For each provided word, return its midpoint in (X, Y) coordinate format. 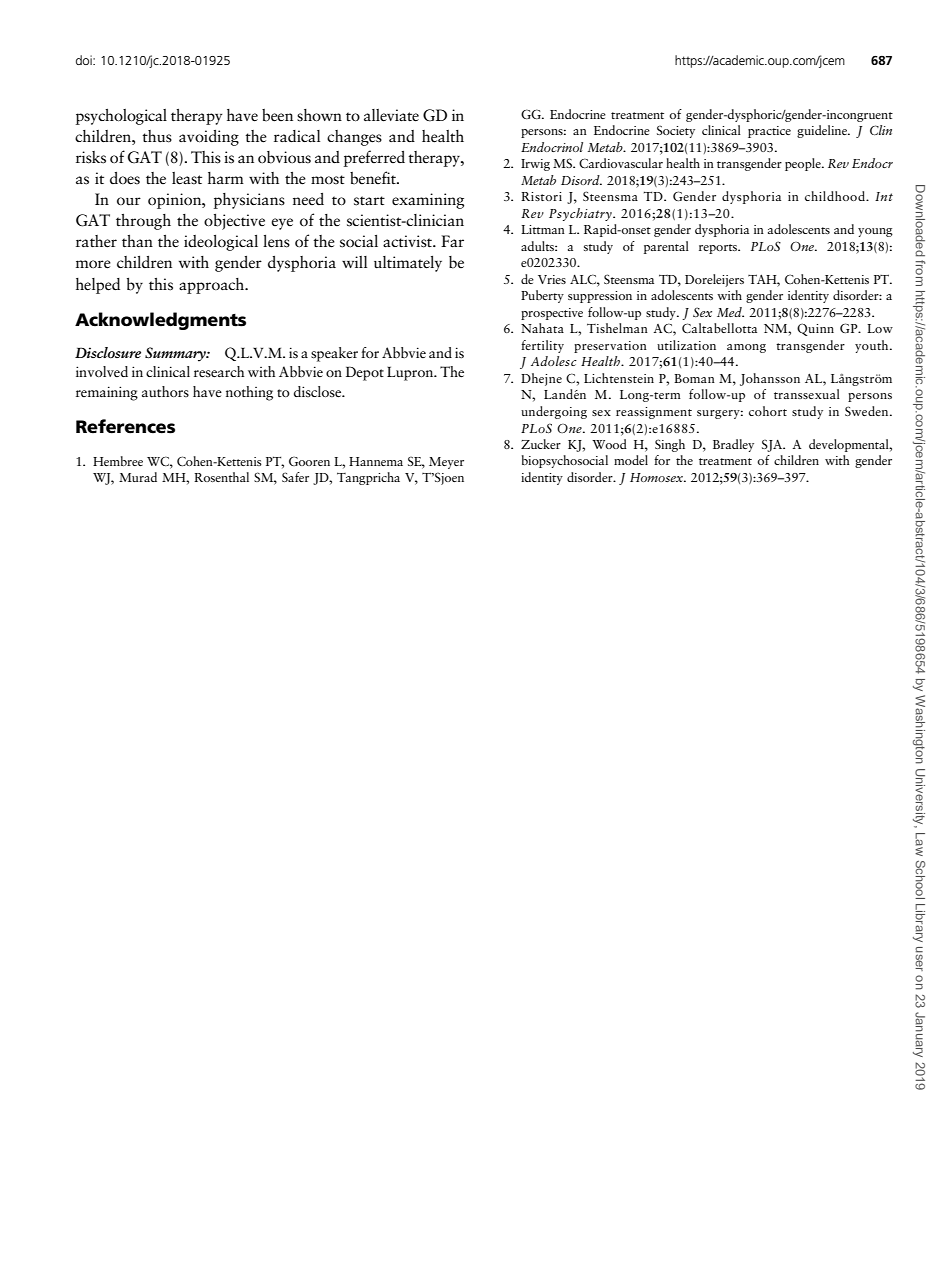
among (746, 348)
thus (157, 136)
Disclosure (108, 352)
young (875, 232)
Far (452, 241)
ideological (221, 243)
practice (769, 132)
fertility (542, 346)
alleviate (391, 115)
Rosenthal (221, 477)
